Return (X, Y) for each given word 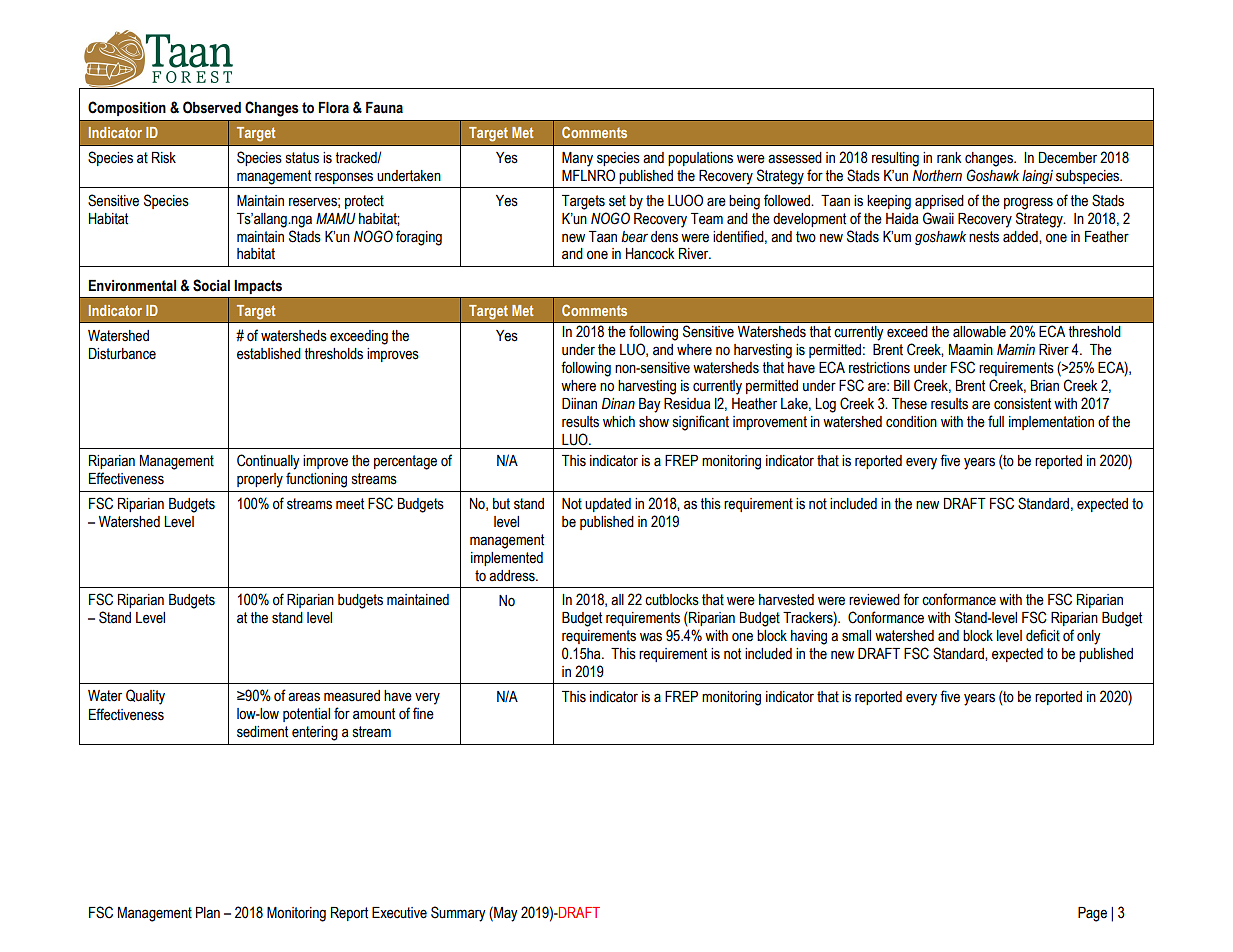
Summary (458, 914)
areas (304, 697)
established (269, 354)
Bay (650, 405)
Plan (208, 912)
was (651, 637)
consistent (1022, 404)
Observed (212, 107)
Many (577, 159)
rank (949, 158)
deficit (1043, 635)
